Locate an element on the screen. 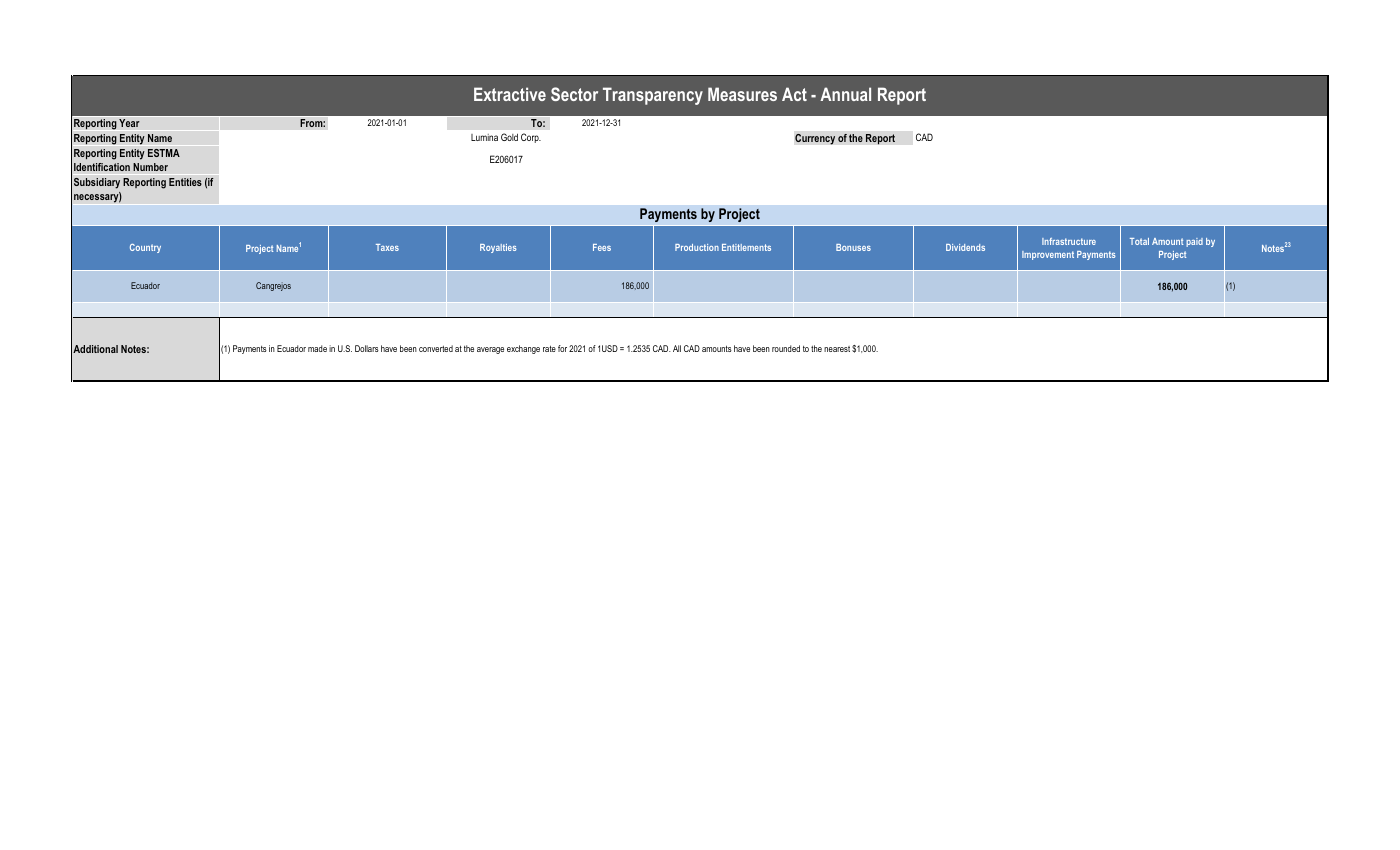 This screenshot has height=850, width=1400. Transparency is located at coordinates (653, 96).
